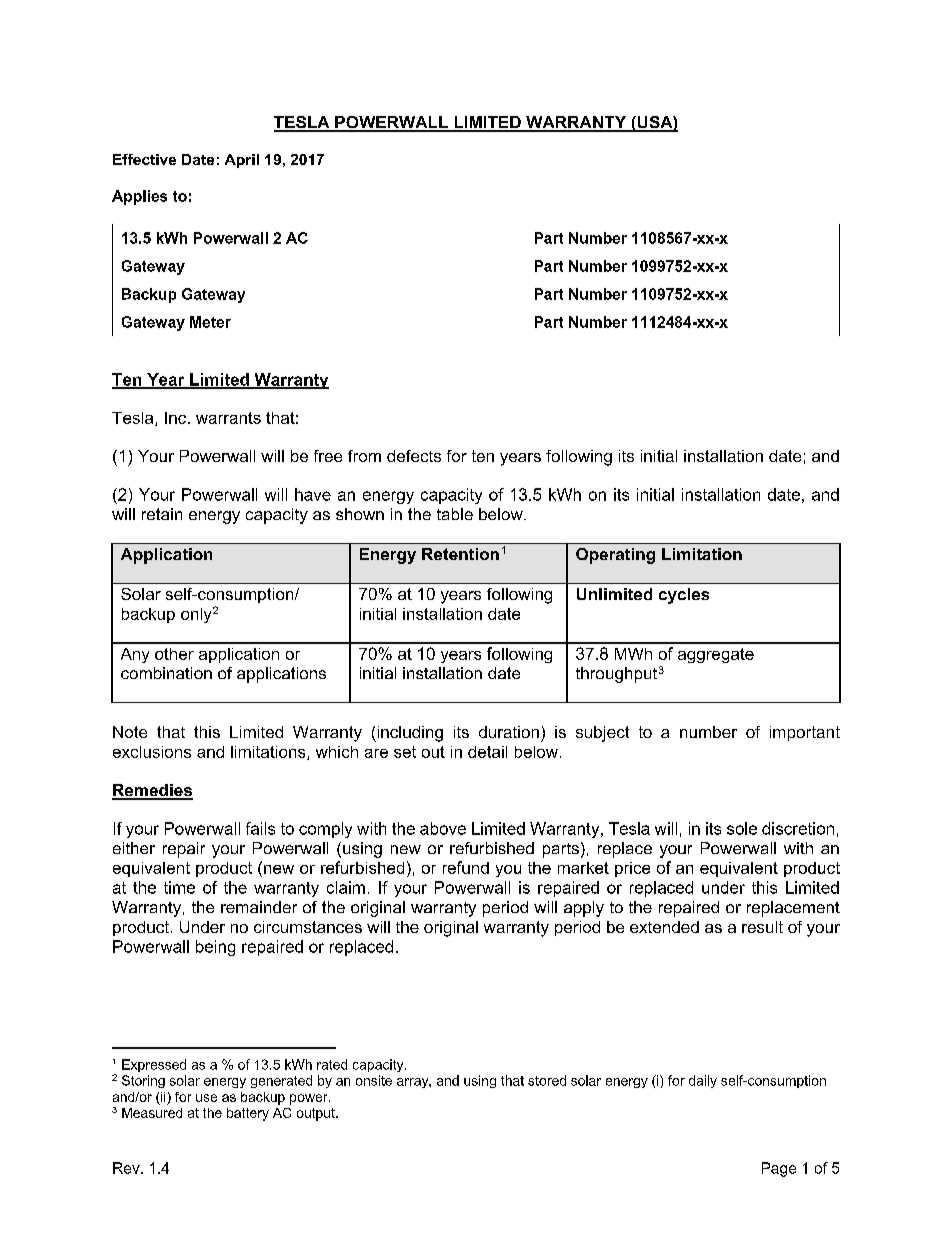 This screenshot has height=1233, width=952. I want to click on Operating, so click(615, 556).
